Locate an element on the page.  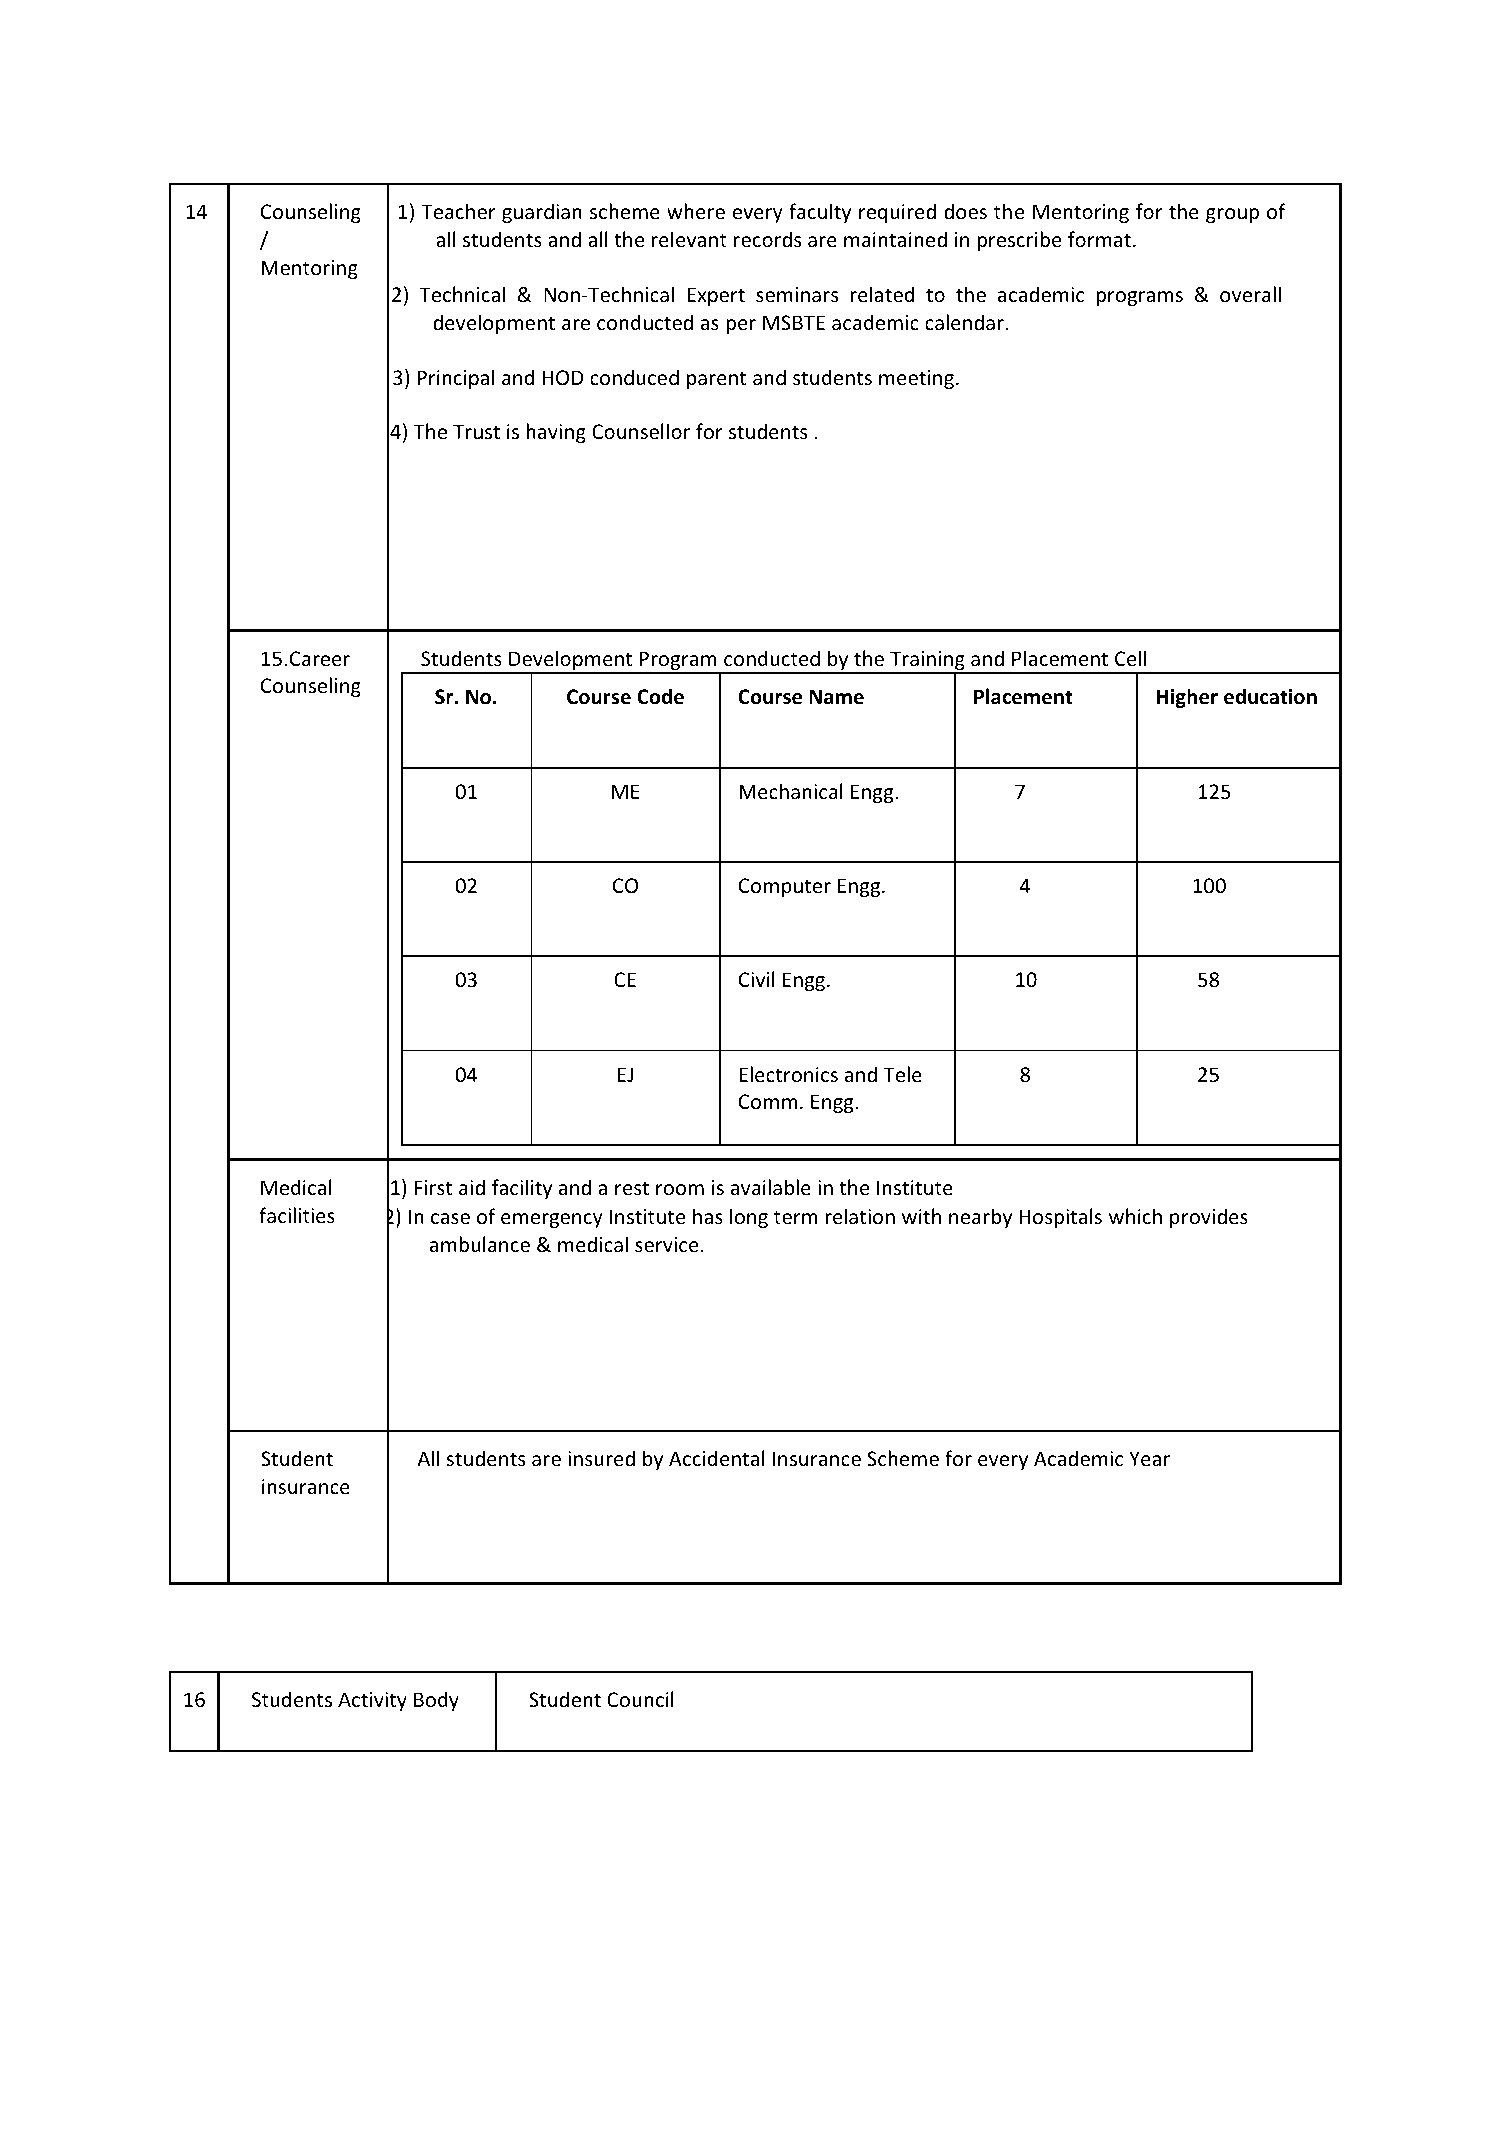
Cell is located at coordinates (1130, 658).
